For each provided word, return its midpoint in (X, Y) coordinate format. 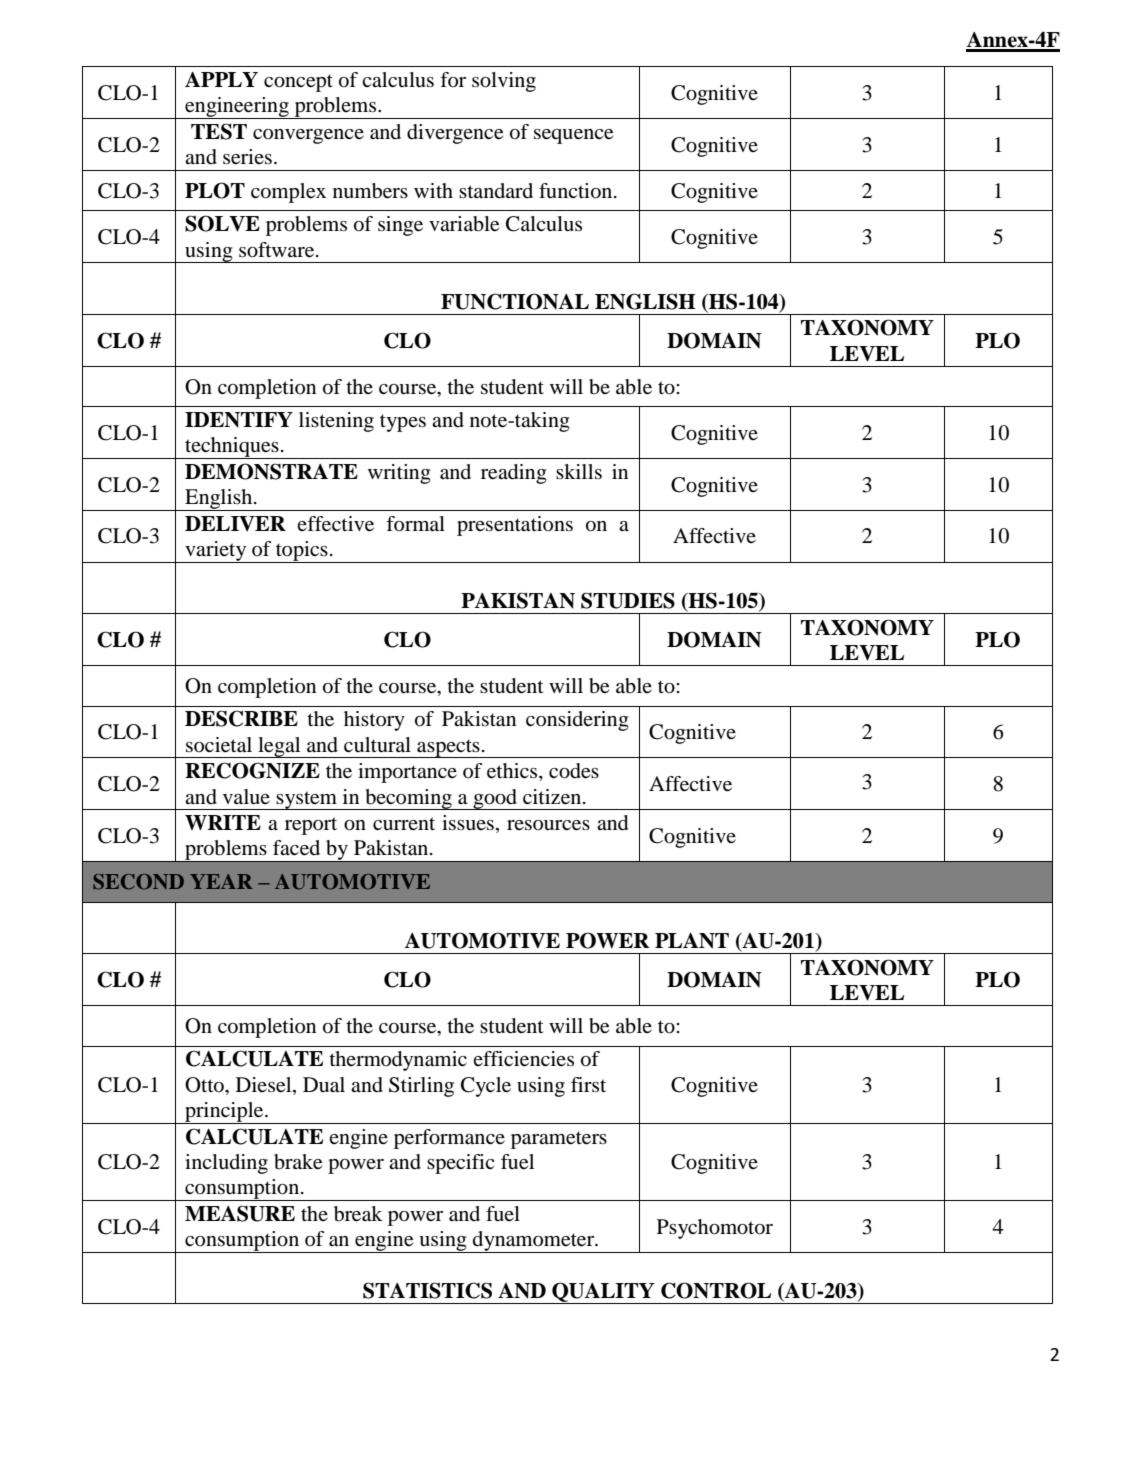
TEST (219, 131)
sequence (573, 136)
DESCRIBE (241, 718)
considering (577, 721)
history (374, 721)
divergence (455, 134)
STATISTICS (427, 1290)
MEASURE (240, 1213)
